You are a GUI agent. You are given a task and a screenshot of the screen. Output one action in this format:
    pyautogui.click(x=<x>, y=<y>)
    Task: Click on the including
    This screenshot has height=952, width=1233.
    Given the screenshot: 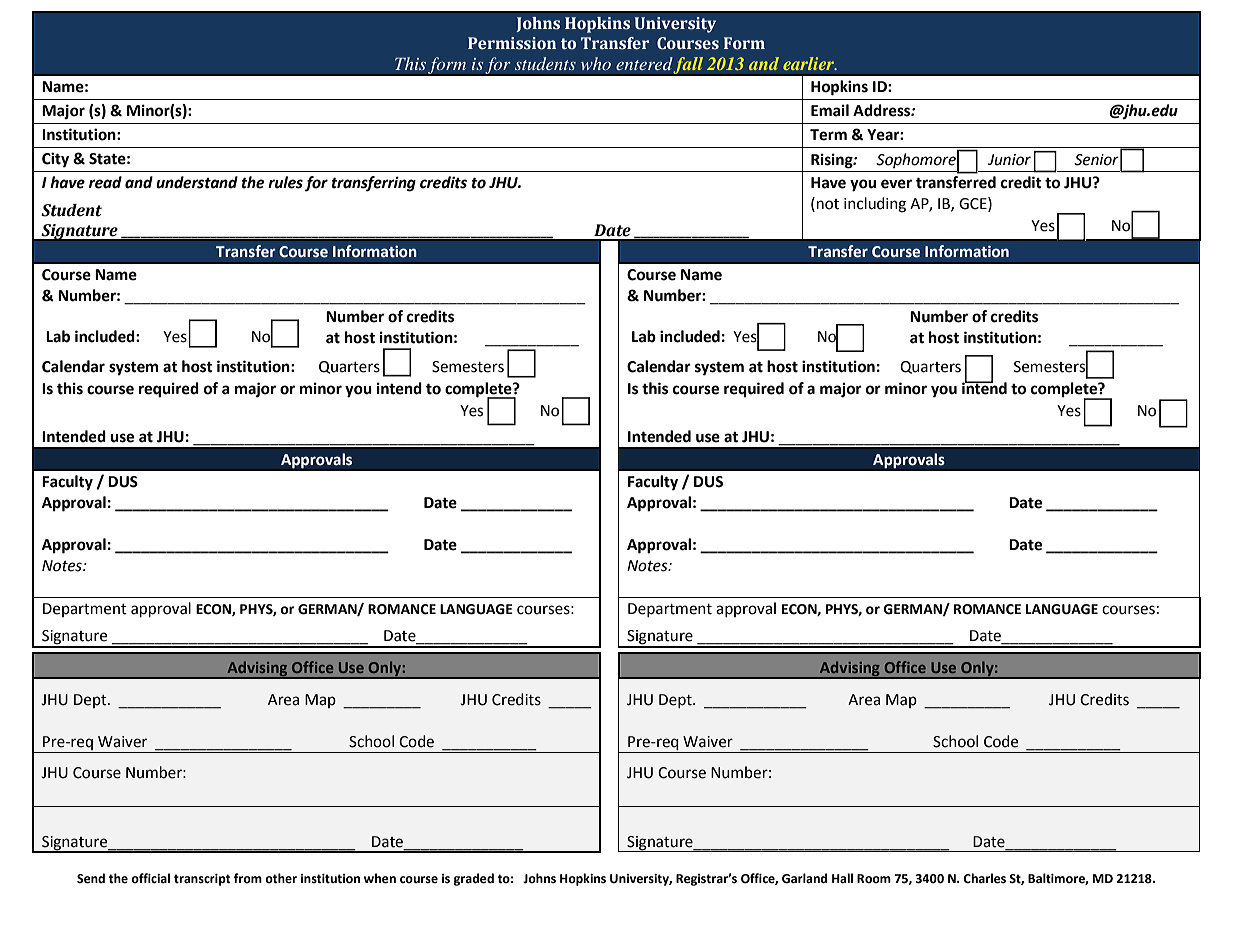 What is the action you would take?
    pyautogui.click(x=875, y=205)
